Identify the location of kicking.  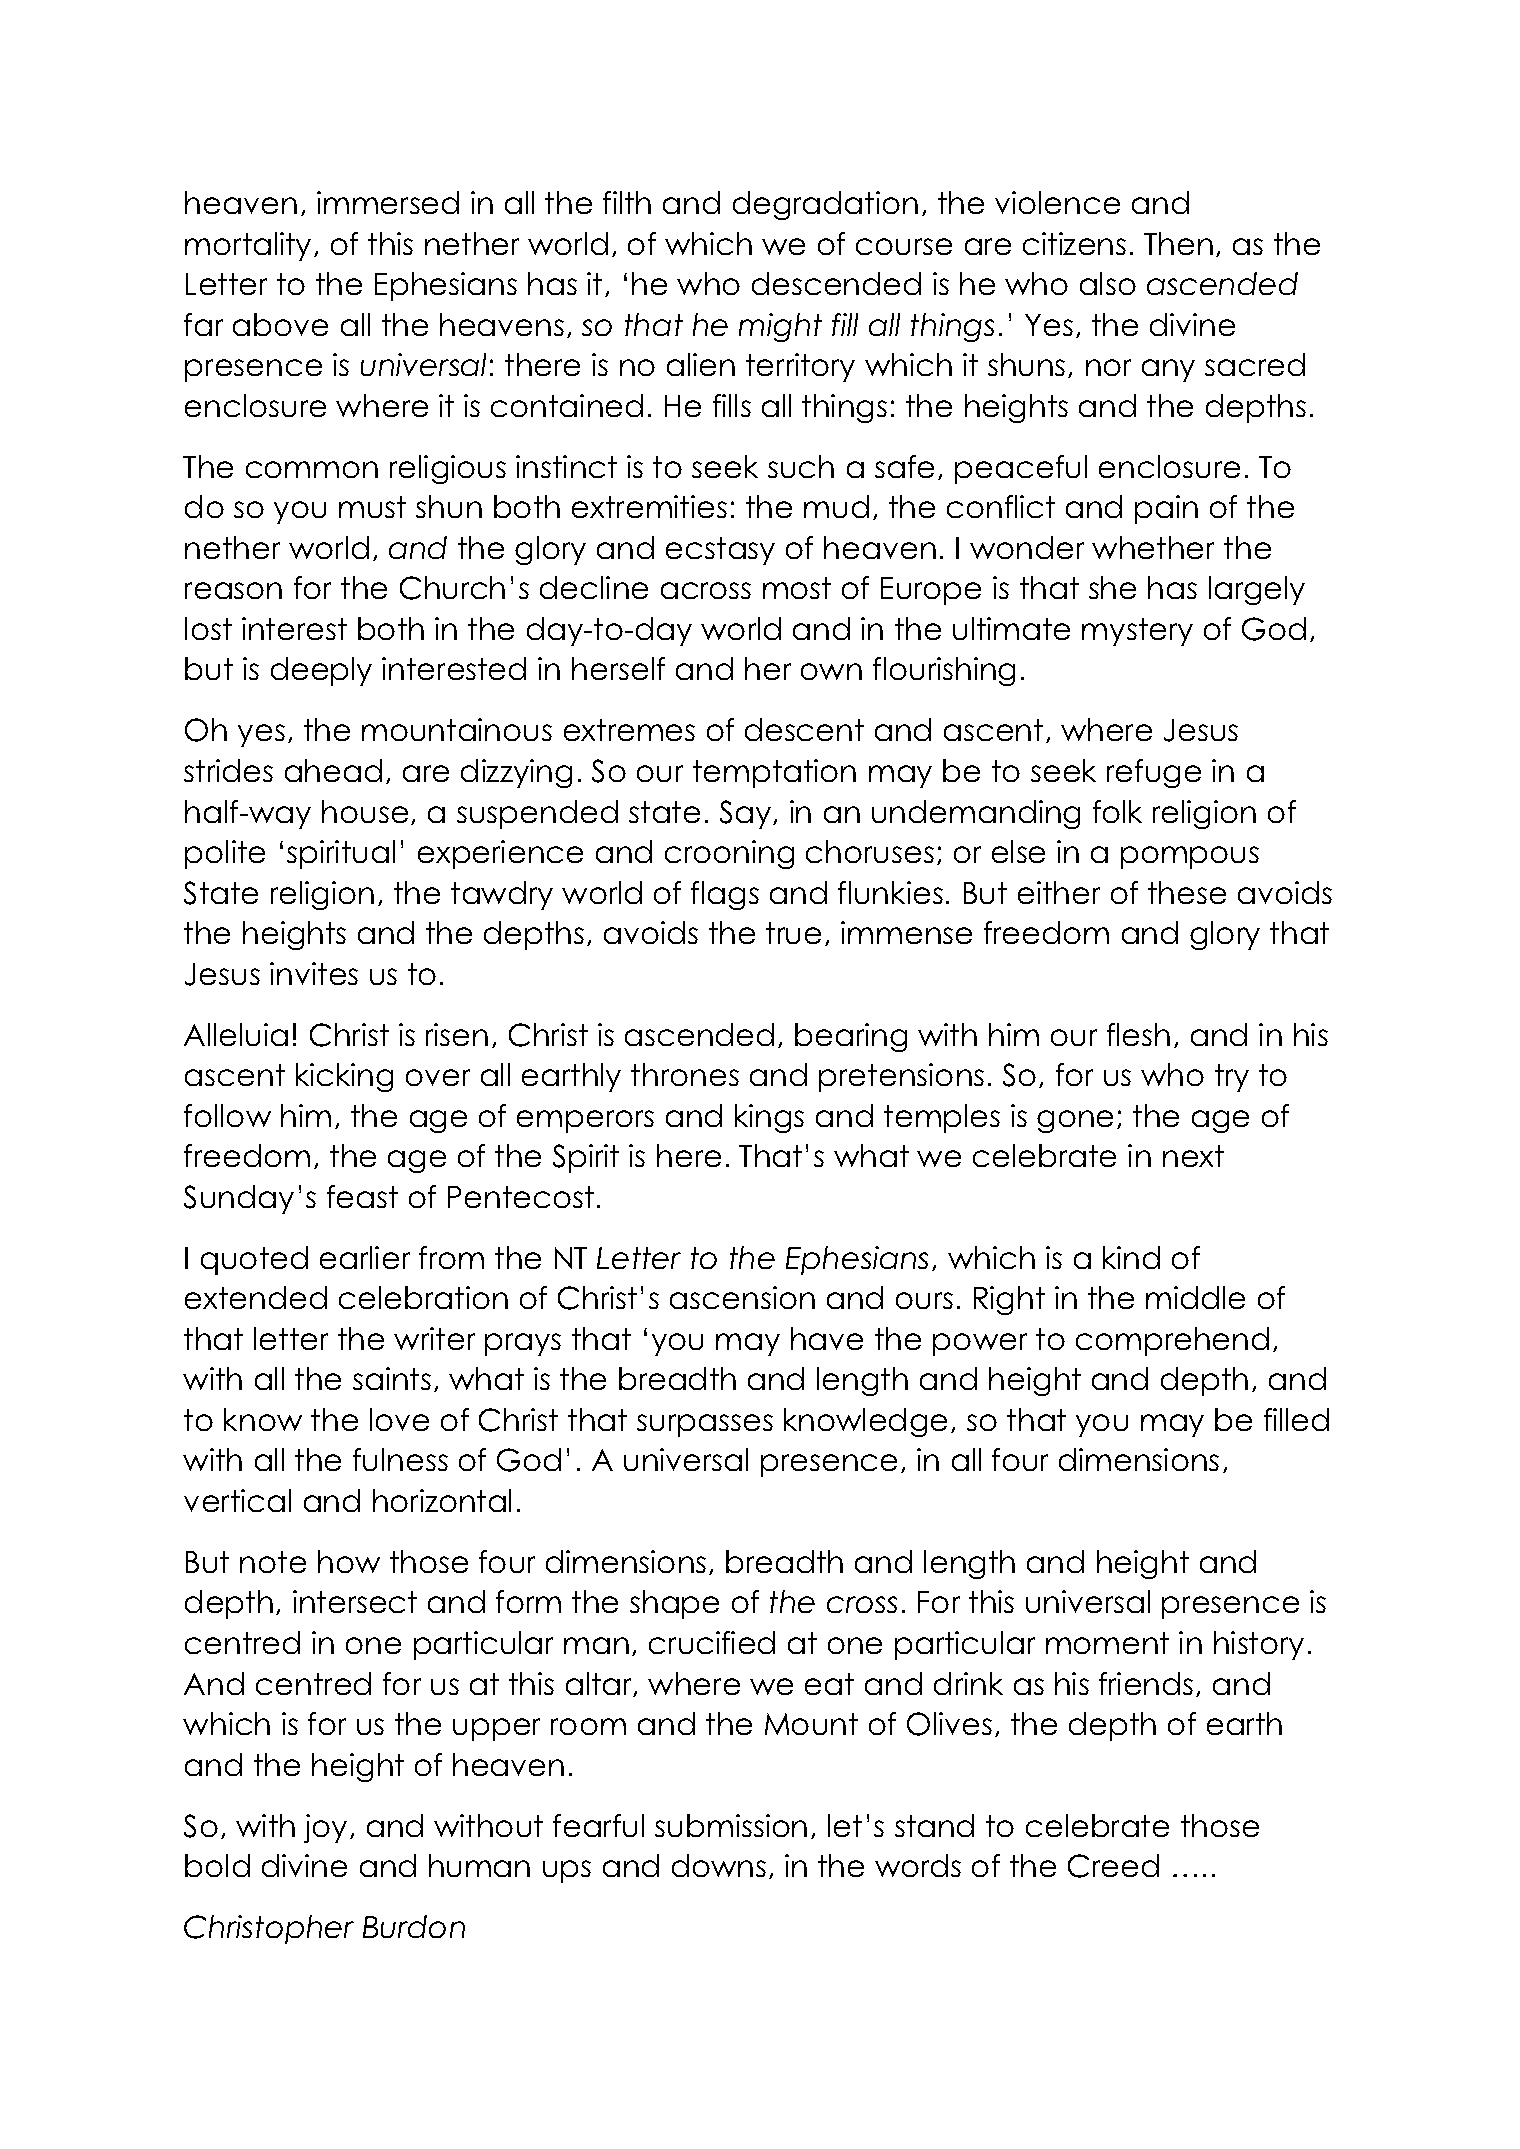
(344, 1077).
